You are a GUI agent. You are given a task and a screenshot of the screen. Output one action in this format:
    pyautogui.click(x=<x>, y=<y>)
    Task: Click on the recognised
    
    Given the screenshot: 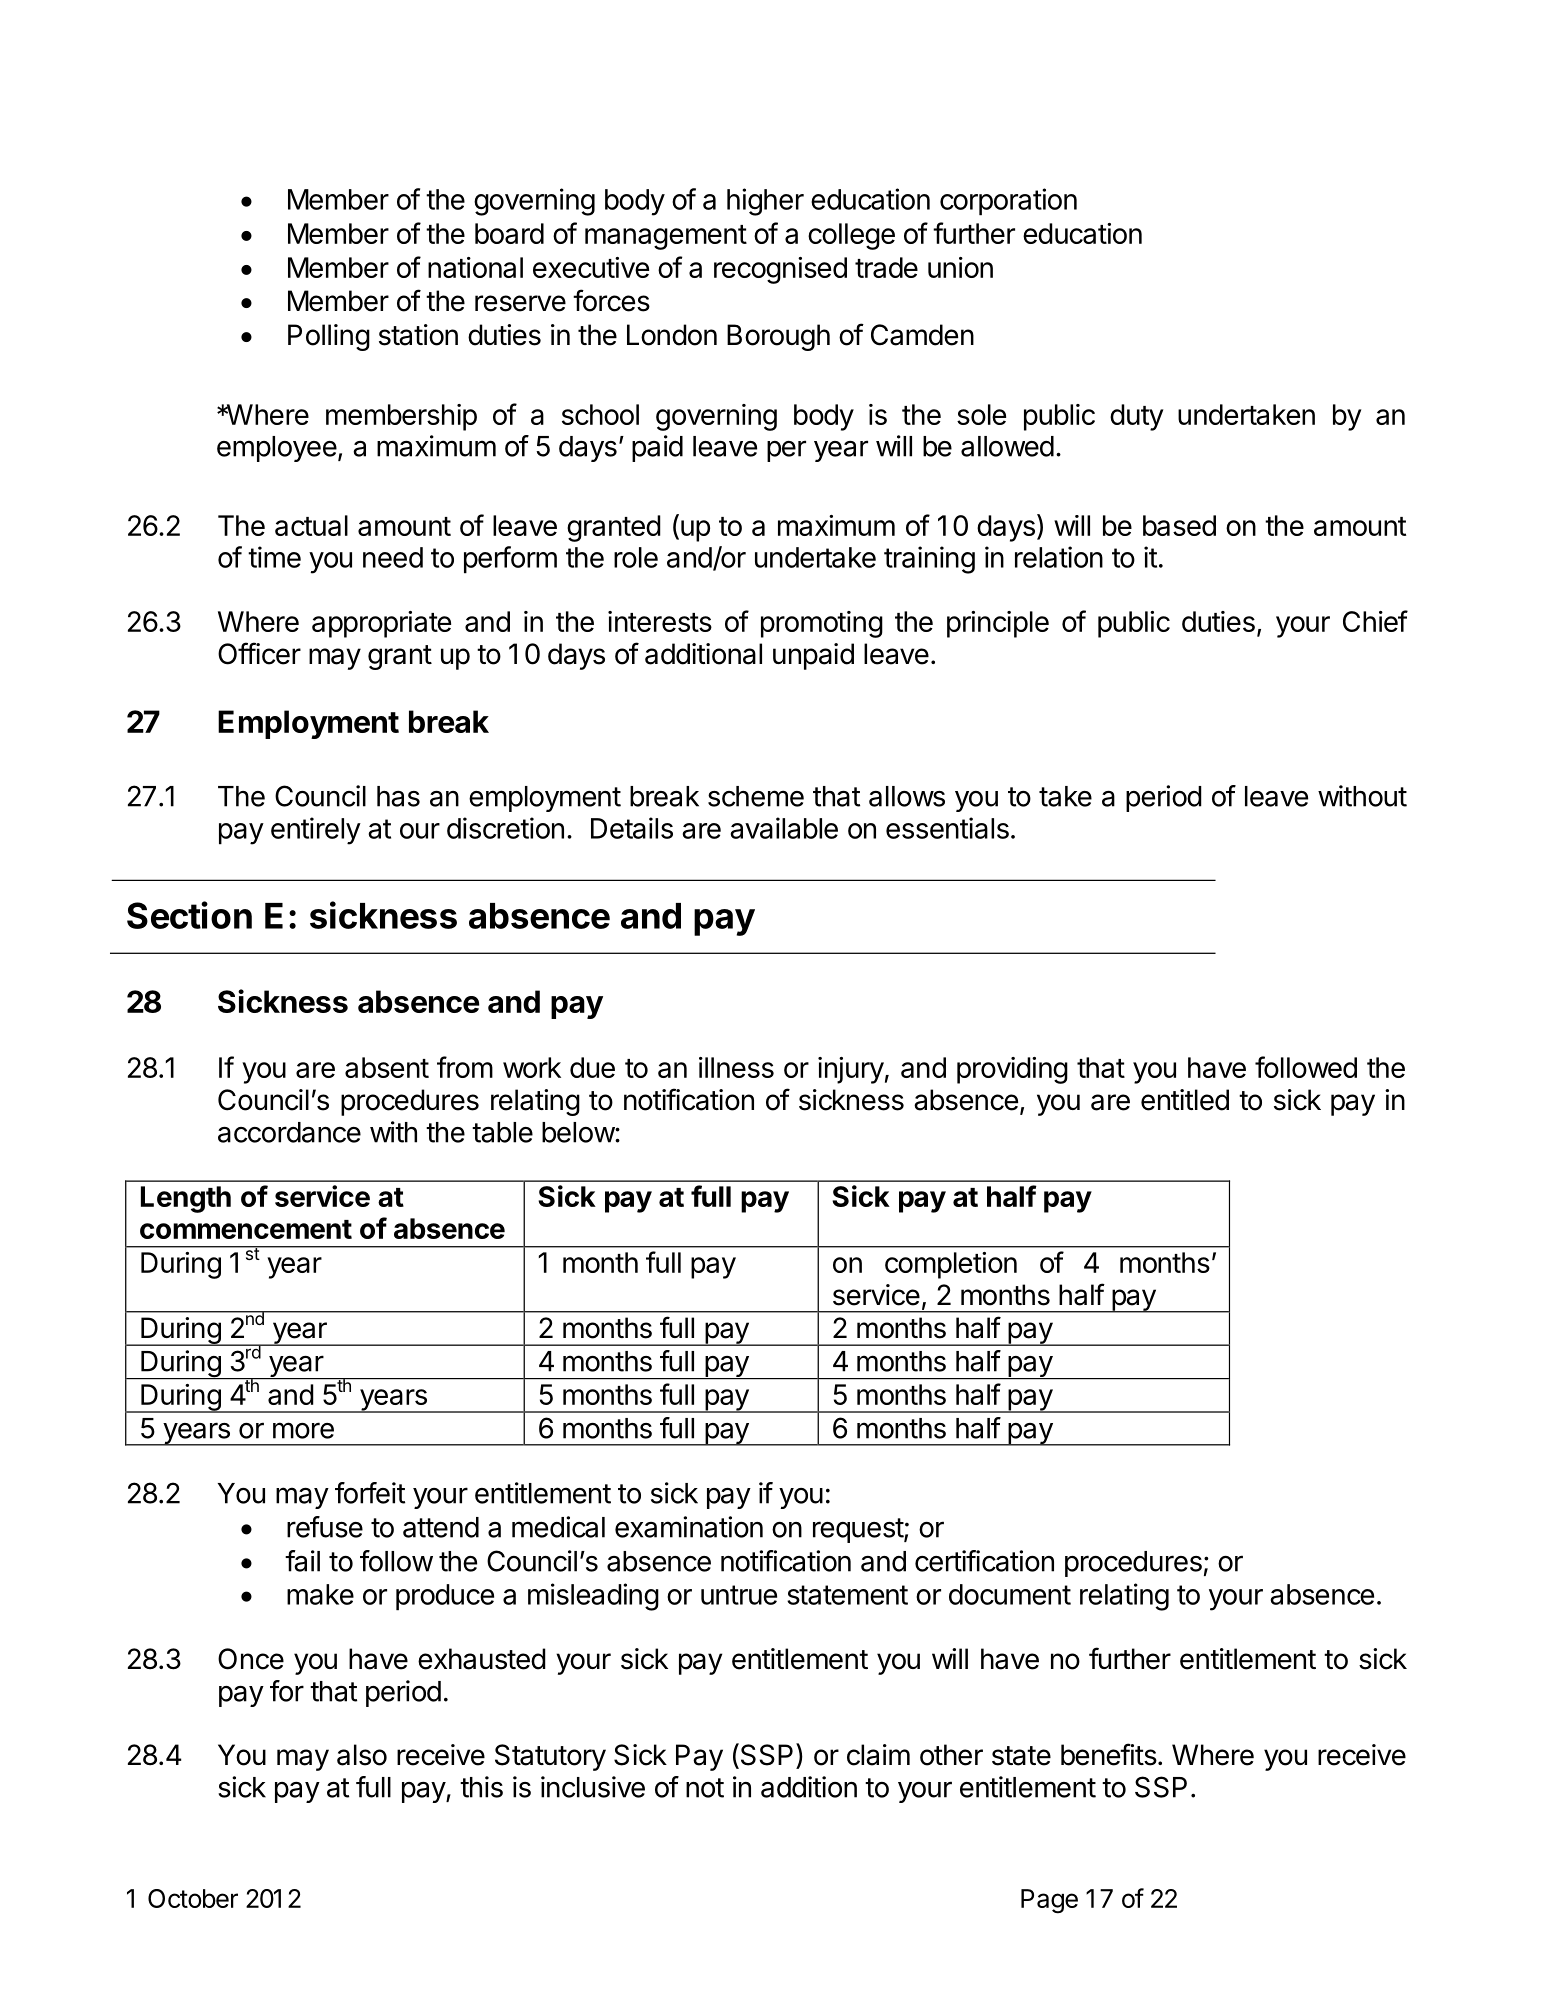 What is the action you would take?
    pyautogui.click(x=780, y=270)
